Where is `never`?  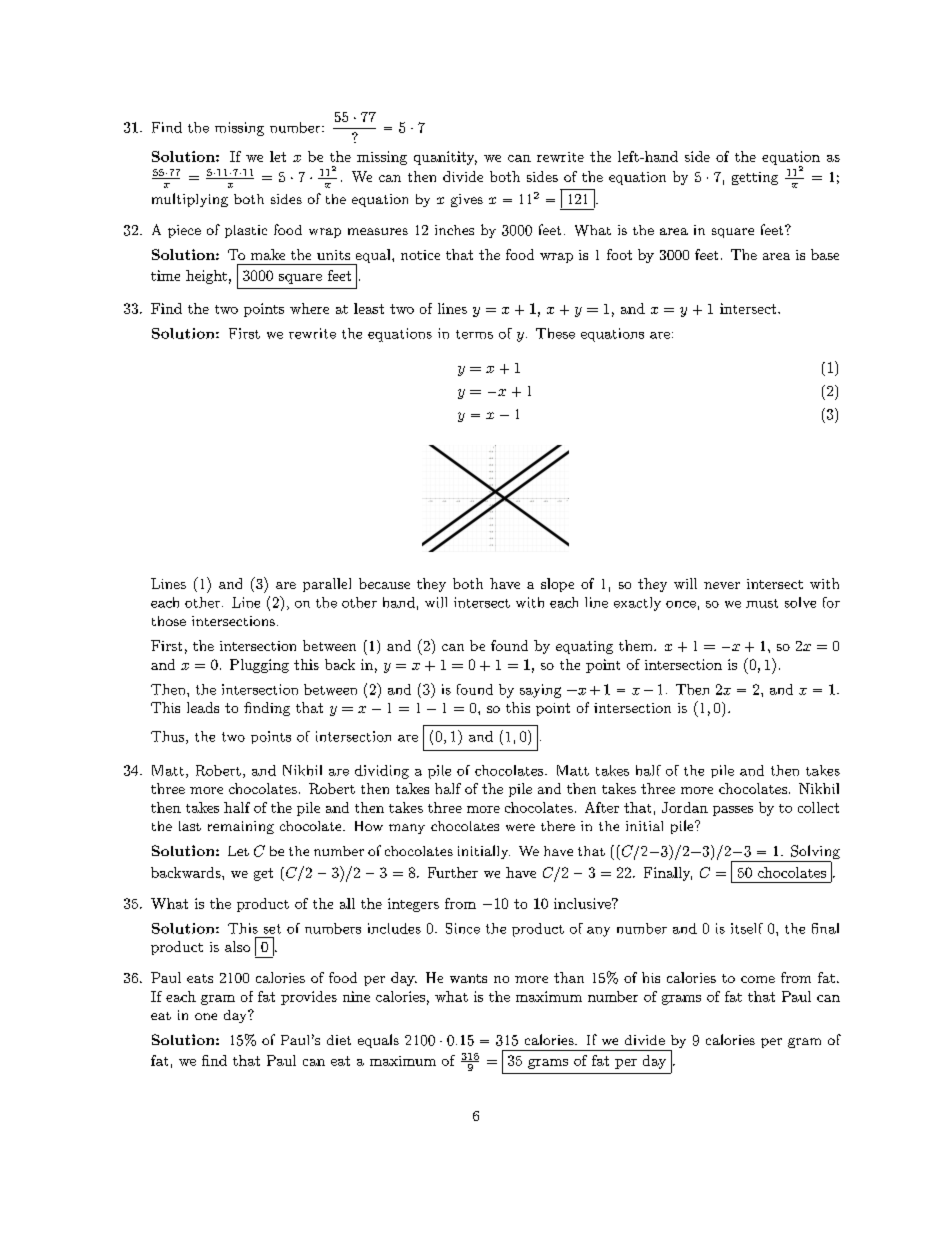
never is located at coordinates (722, 585).
